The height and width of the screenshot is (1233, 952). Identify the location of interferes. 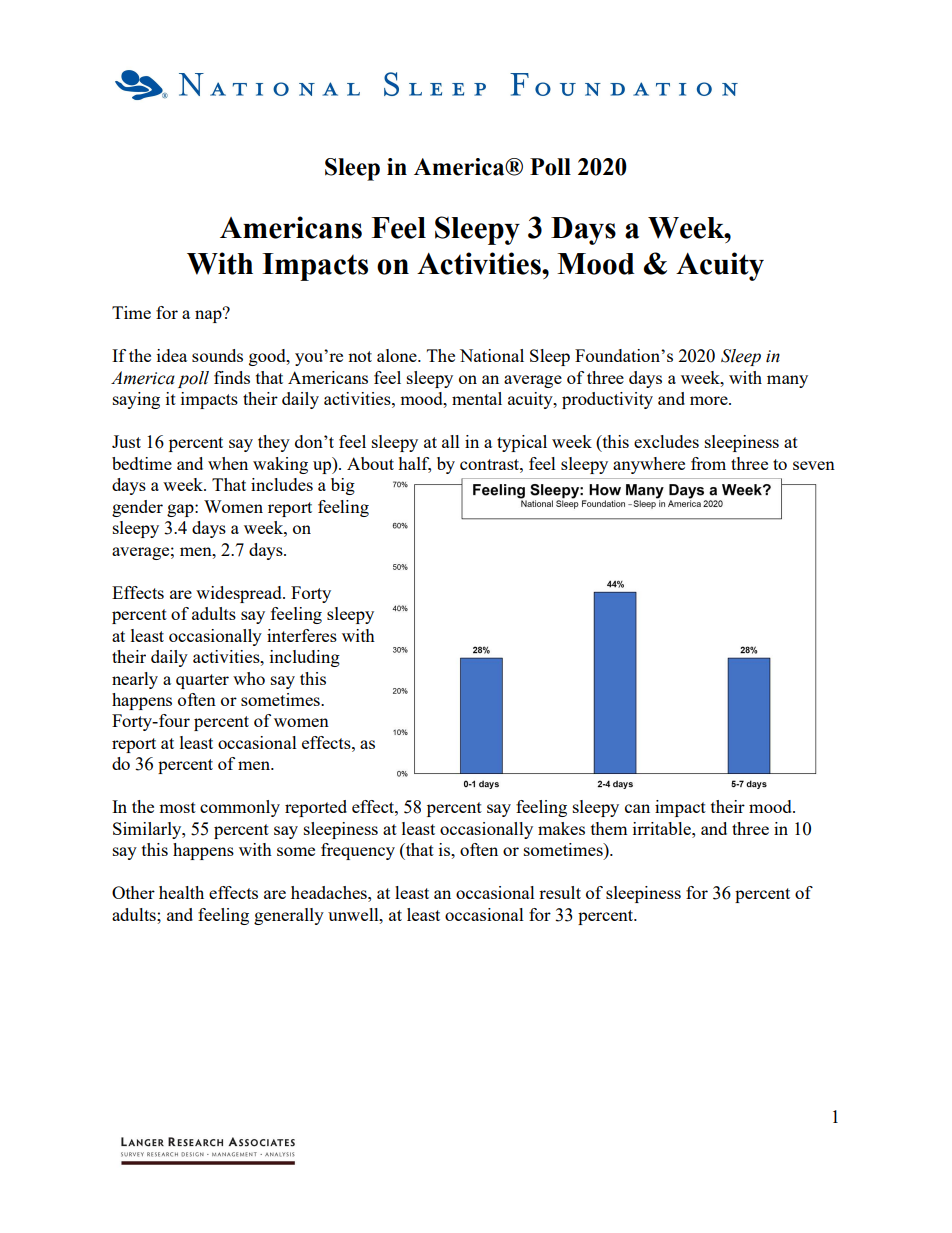
(302, 635).
